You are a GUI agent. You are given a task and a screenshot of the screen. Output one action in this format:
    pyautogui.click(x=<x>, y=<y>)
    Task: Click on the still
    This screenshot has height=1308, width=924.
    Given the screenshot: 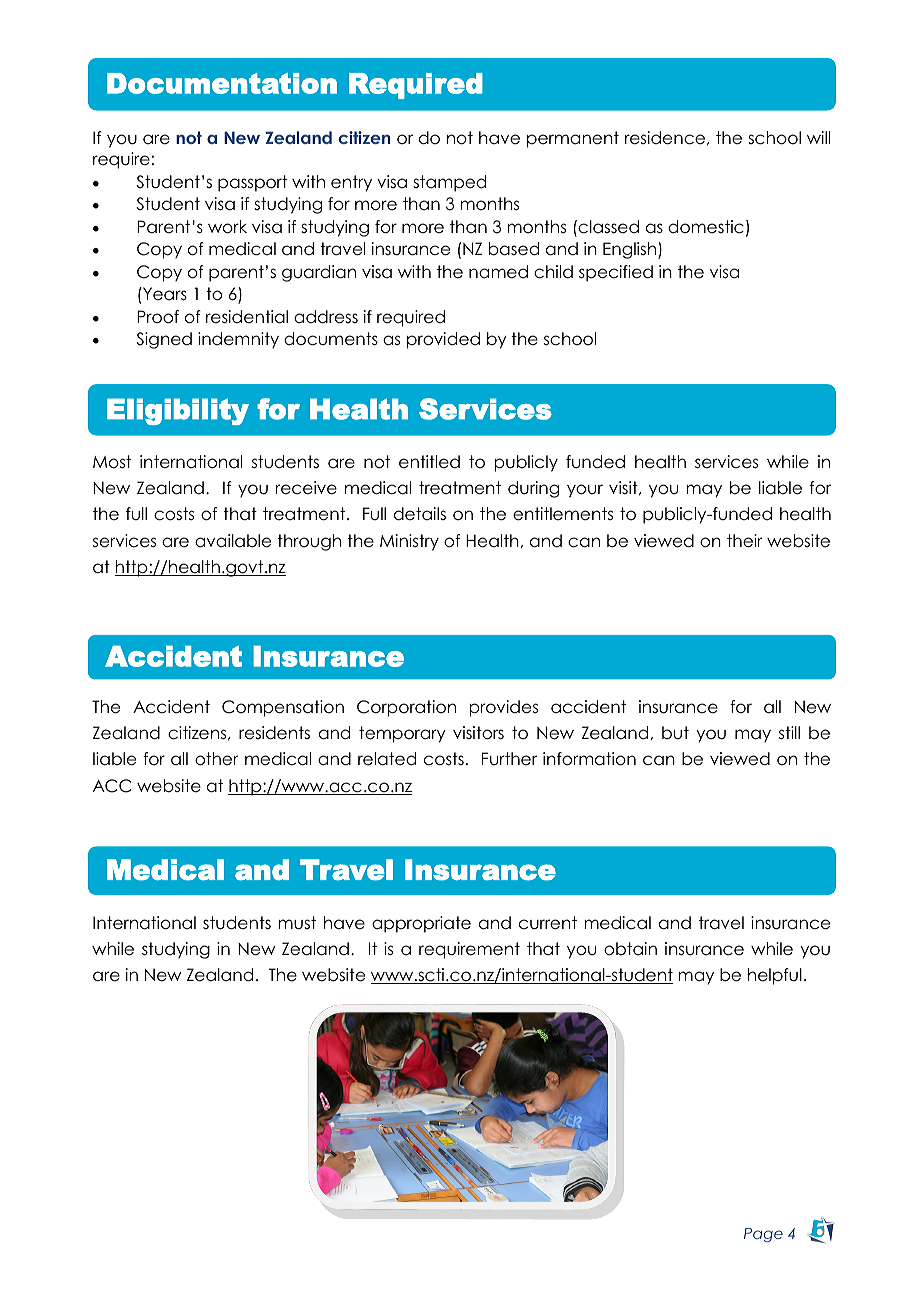 What is the action you would take?
    pyautogui.click(x=789, y=733)
